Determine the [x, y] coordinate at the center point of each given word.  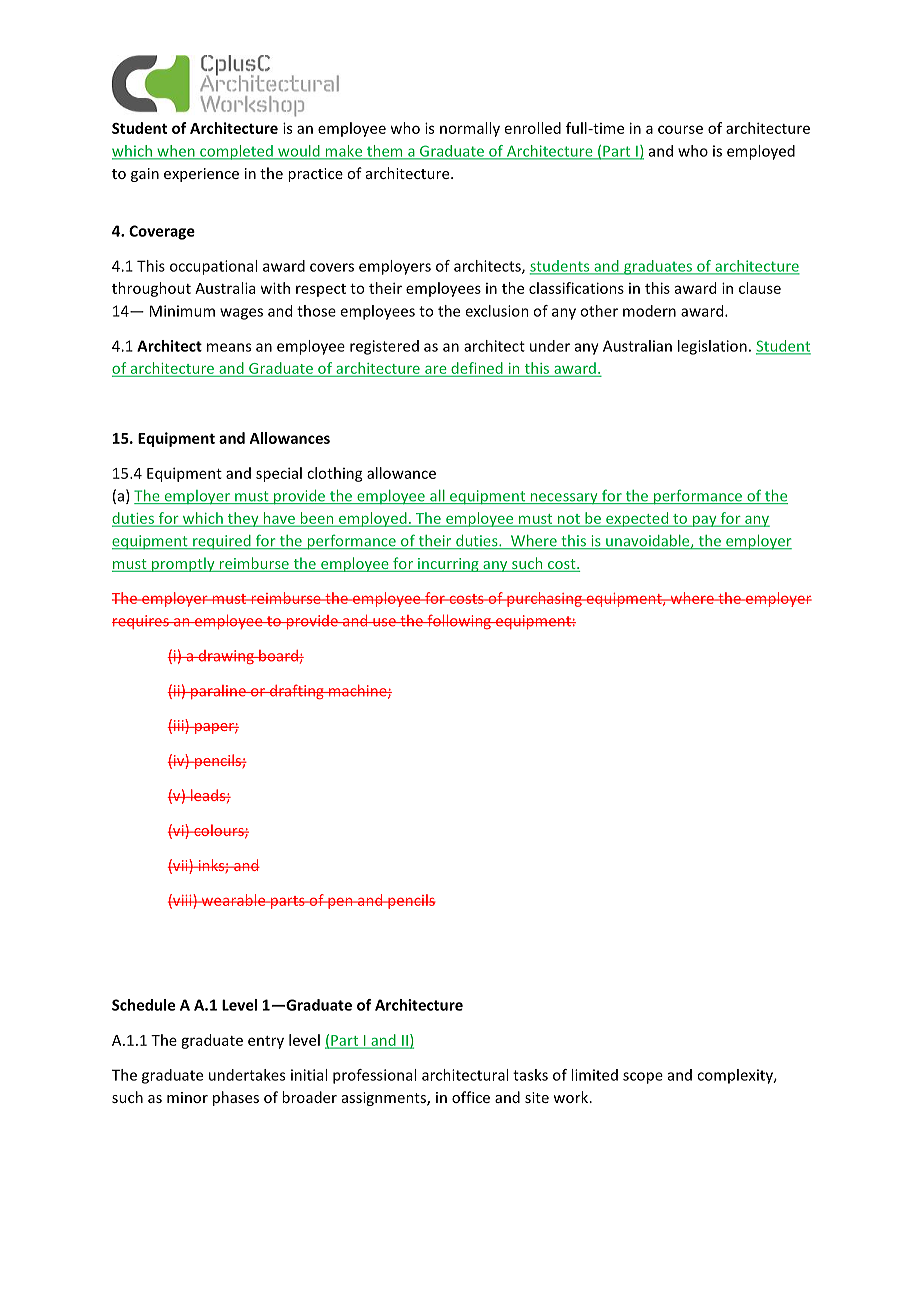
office [471, 1097]
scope [643, 1078]
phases [236, 1098]
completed [236, 152]
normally [470, 129]
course [680, 129]
